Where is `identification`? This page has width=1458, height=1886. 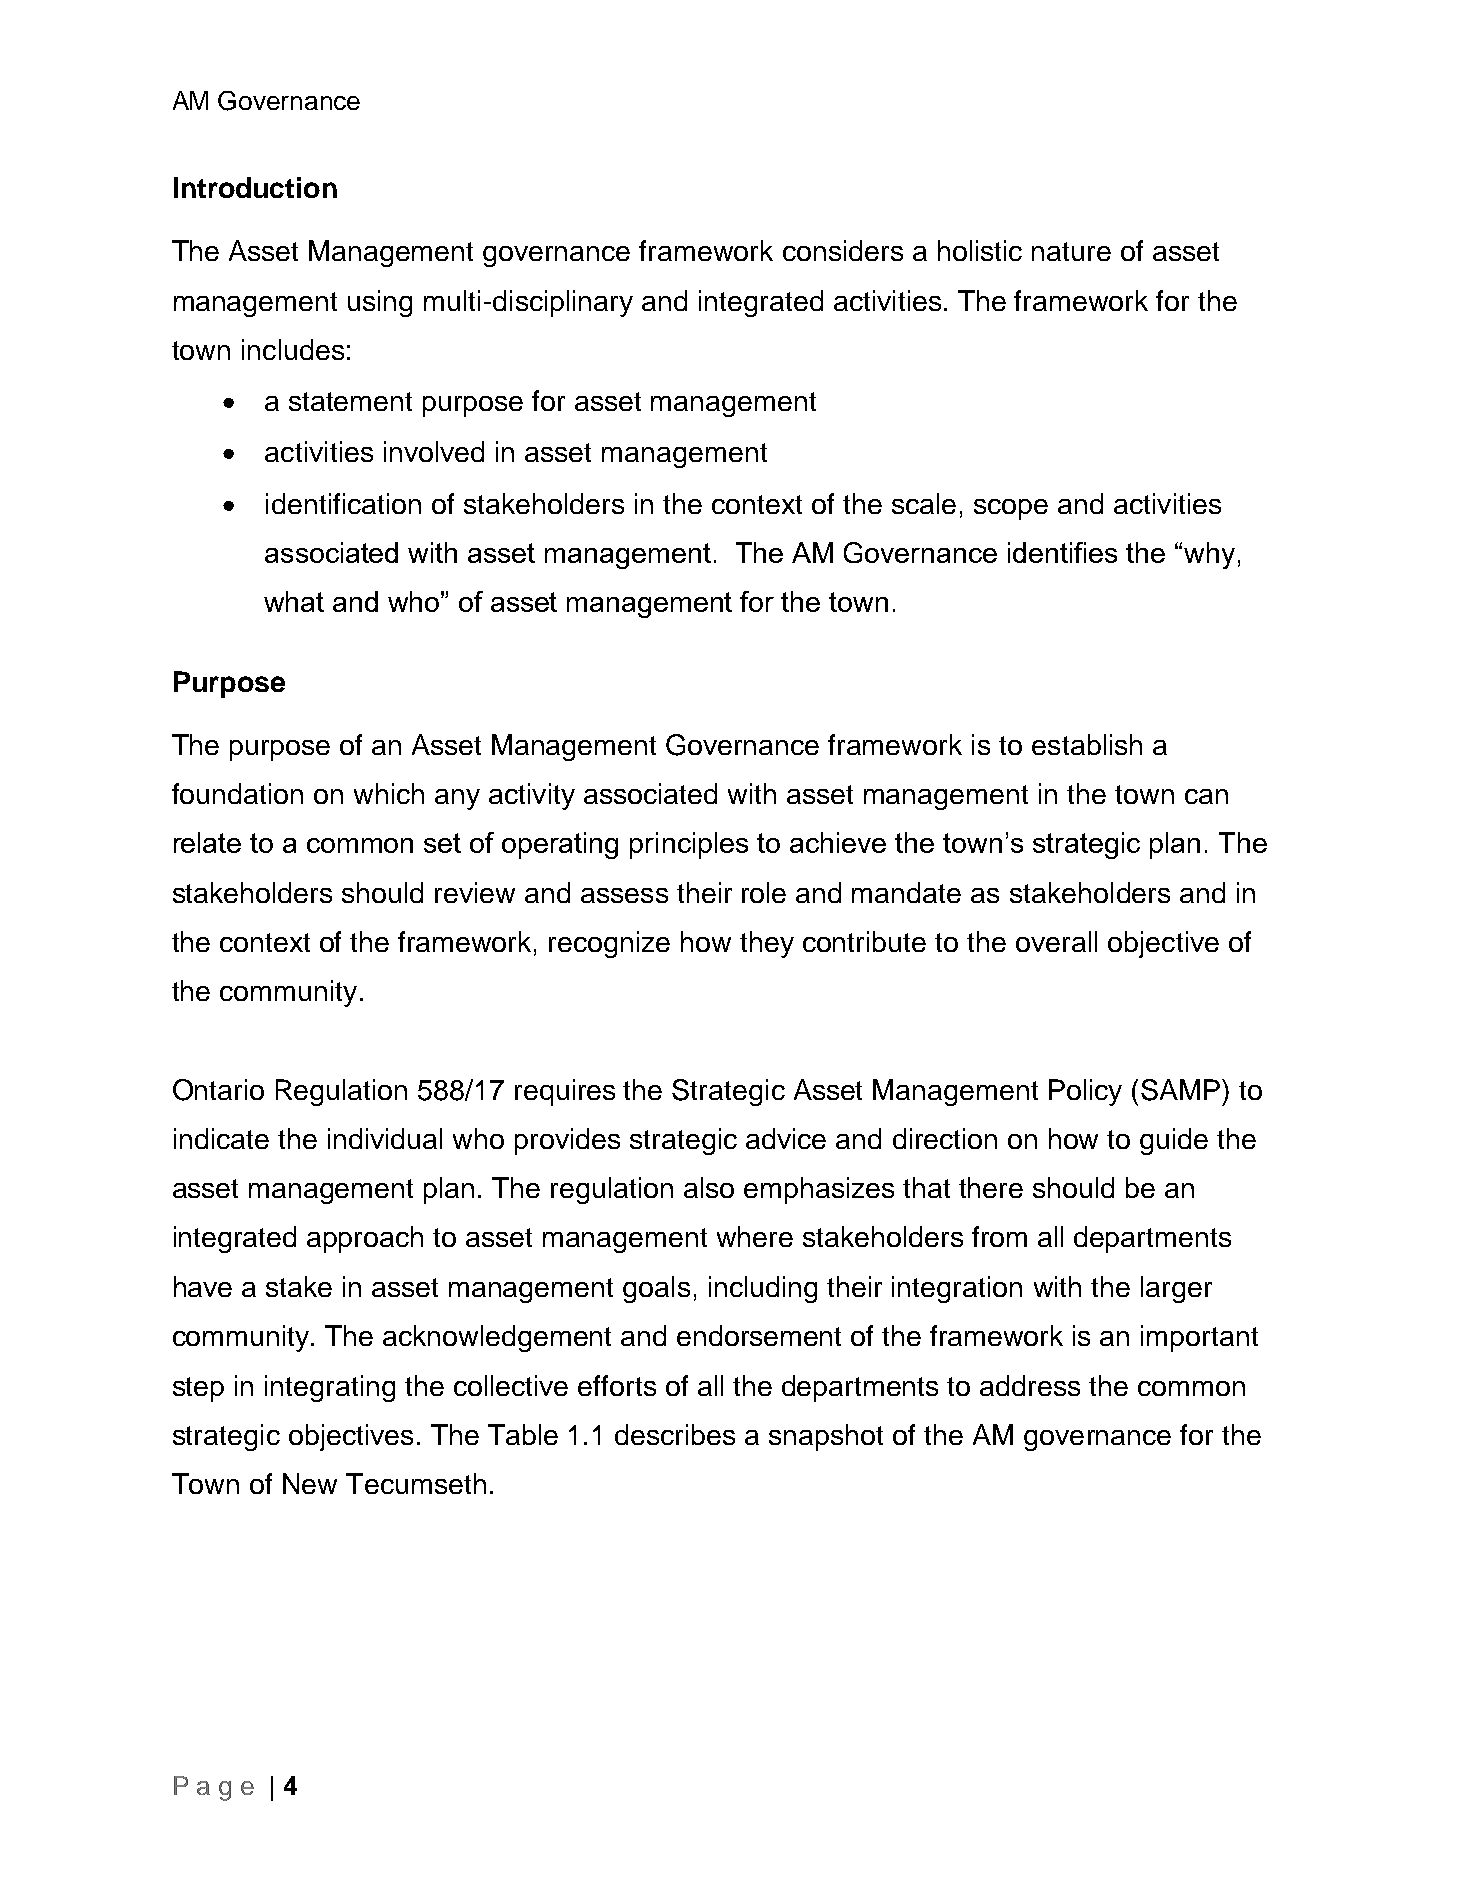 identification is located at coordinates (343, 503).
